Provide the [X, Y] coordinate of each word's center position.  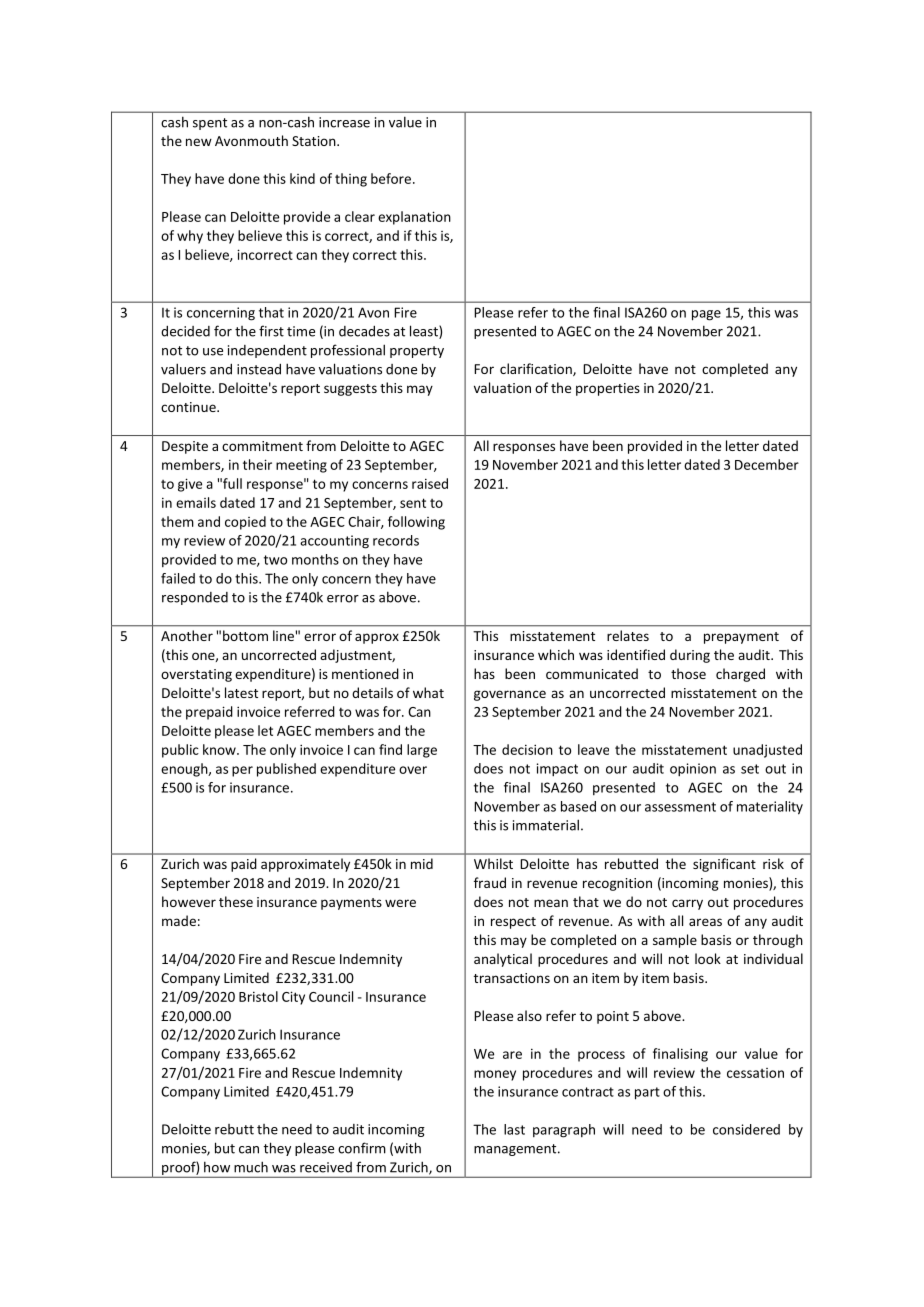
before [391, 178]
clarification [537, 369]
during [690, 656]
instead [259, 369]
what [428, 692]
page [706, 315]
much [251, 1167]
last [514, 1129]
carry [687, 904]
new [199, 142]
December [767, 464]
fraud [490, 882]
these [236, 901]
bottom [245, 635]
